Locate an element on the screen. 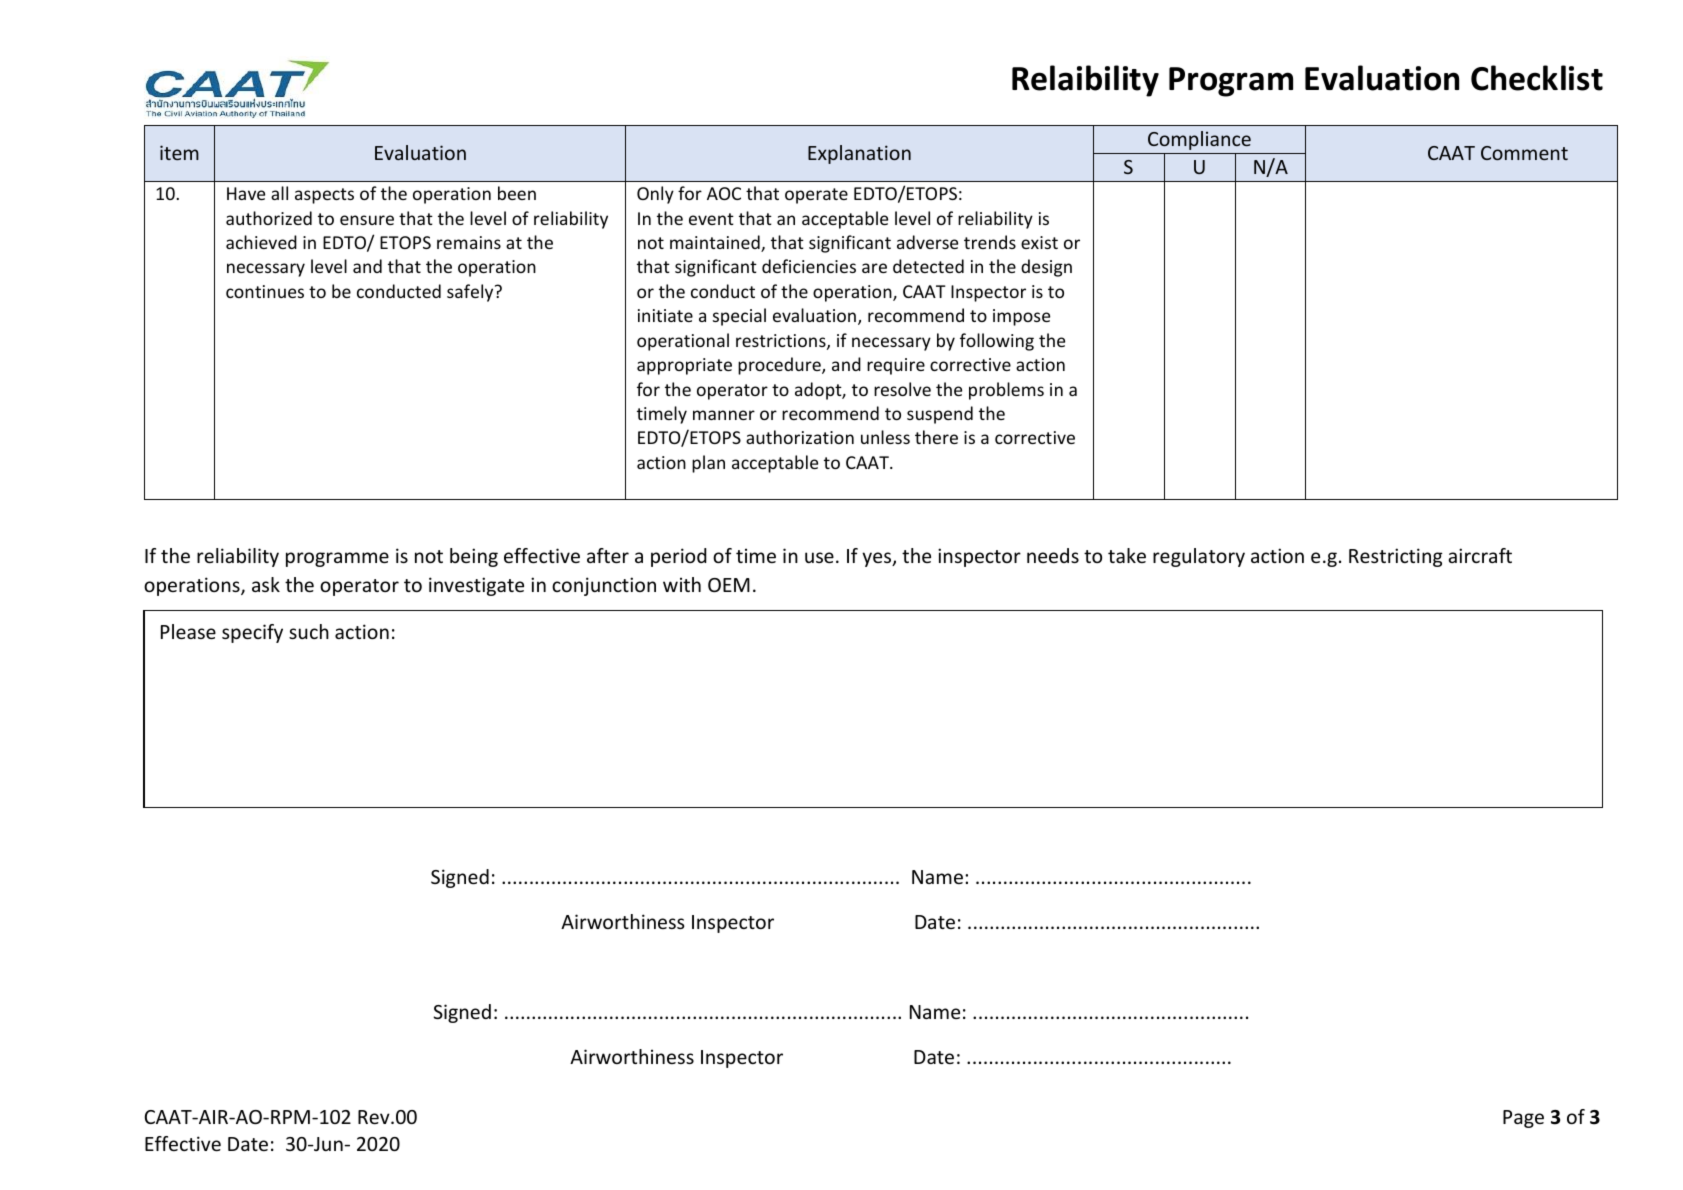 The width and height of the screenshot is (1683, 1190). item is located at coordinates (179, 152).
